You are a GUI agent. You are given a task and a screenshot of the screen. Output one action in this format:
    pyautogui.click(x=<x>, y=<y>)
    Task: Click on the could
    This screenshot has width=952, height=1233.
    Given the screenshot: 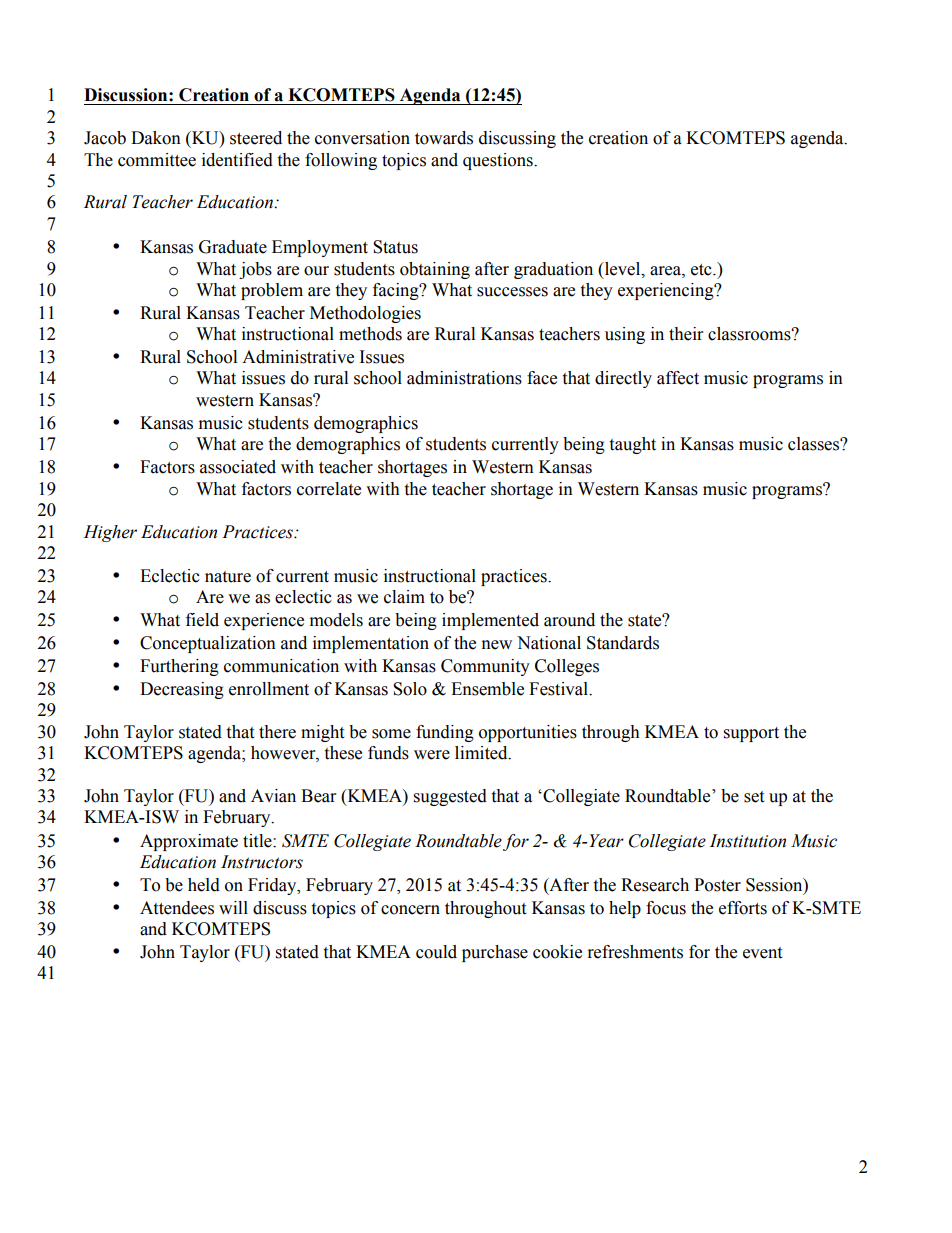 What is the action you would take?
    pyautogui.click(x=436, y=952)
